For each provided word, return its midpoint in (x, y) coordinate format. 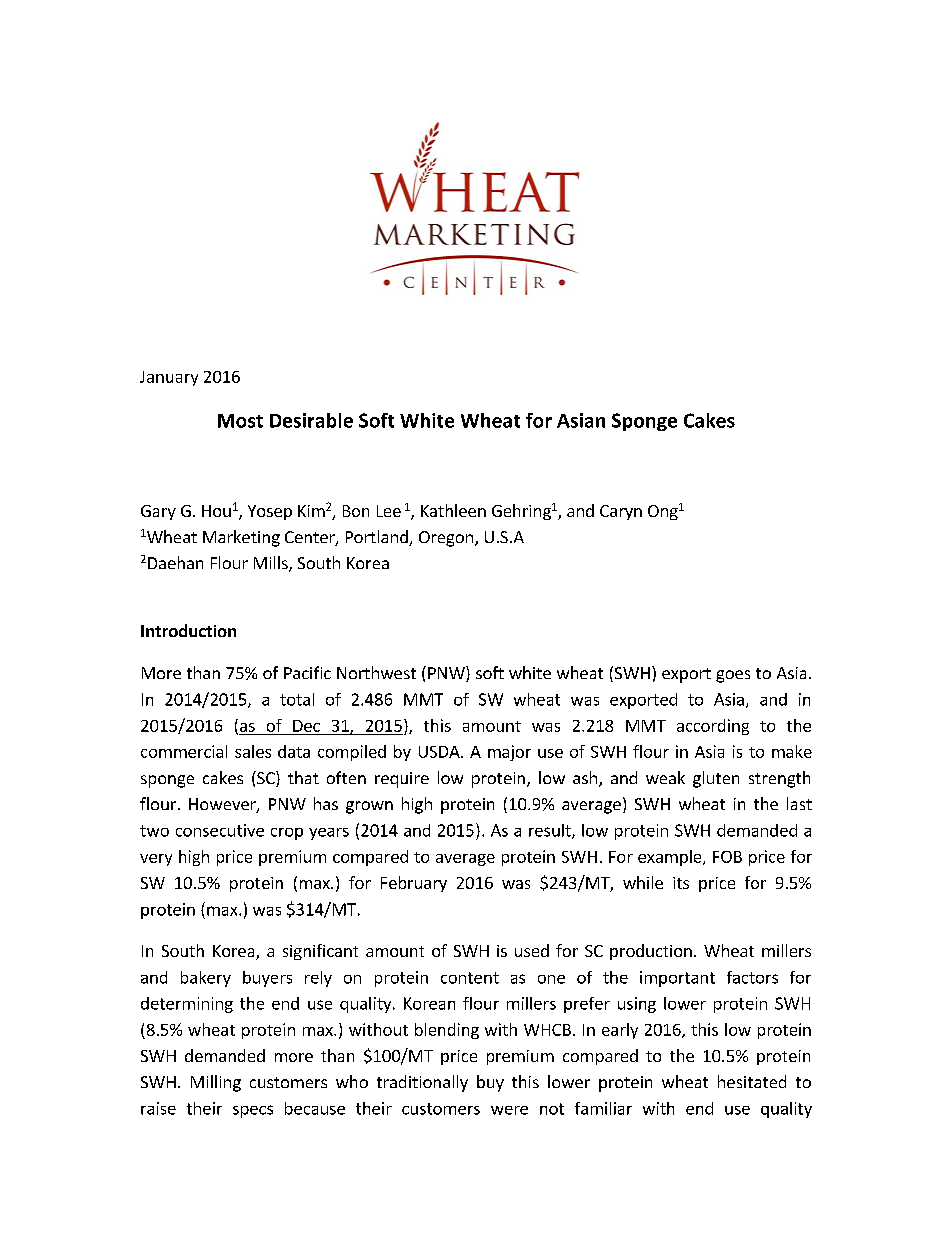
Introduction (188, 630)
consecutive (220, 830)
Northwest (376, 672)
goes (733, 676)
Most (240, 421)
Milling (216, 1083)
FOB (727, 857)
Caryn (621, 512)
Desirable (311, 420)
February (414, 884)
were (509, 1110)
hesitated (752, 1081)
